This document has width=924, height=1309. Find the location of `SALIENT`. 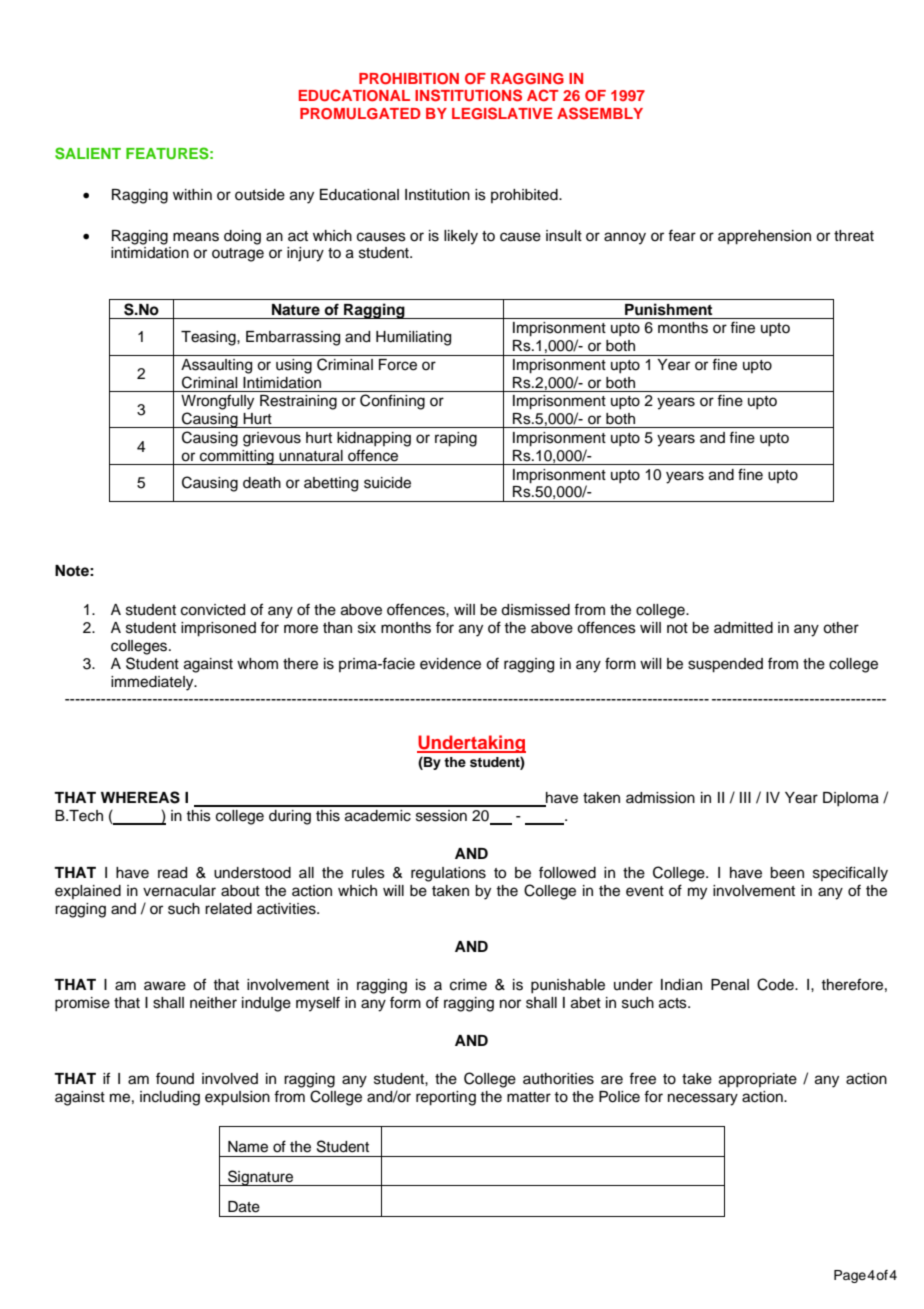

SALIENT is located at coordinates (88, 153).
